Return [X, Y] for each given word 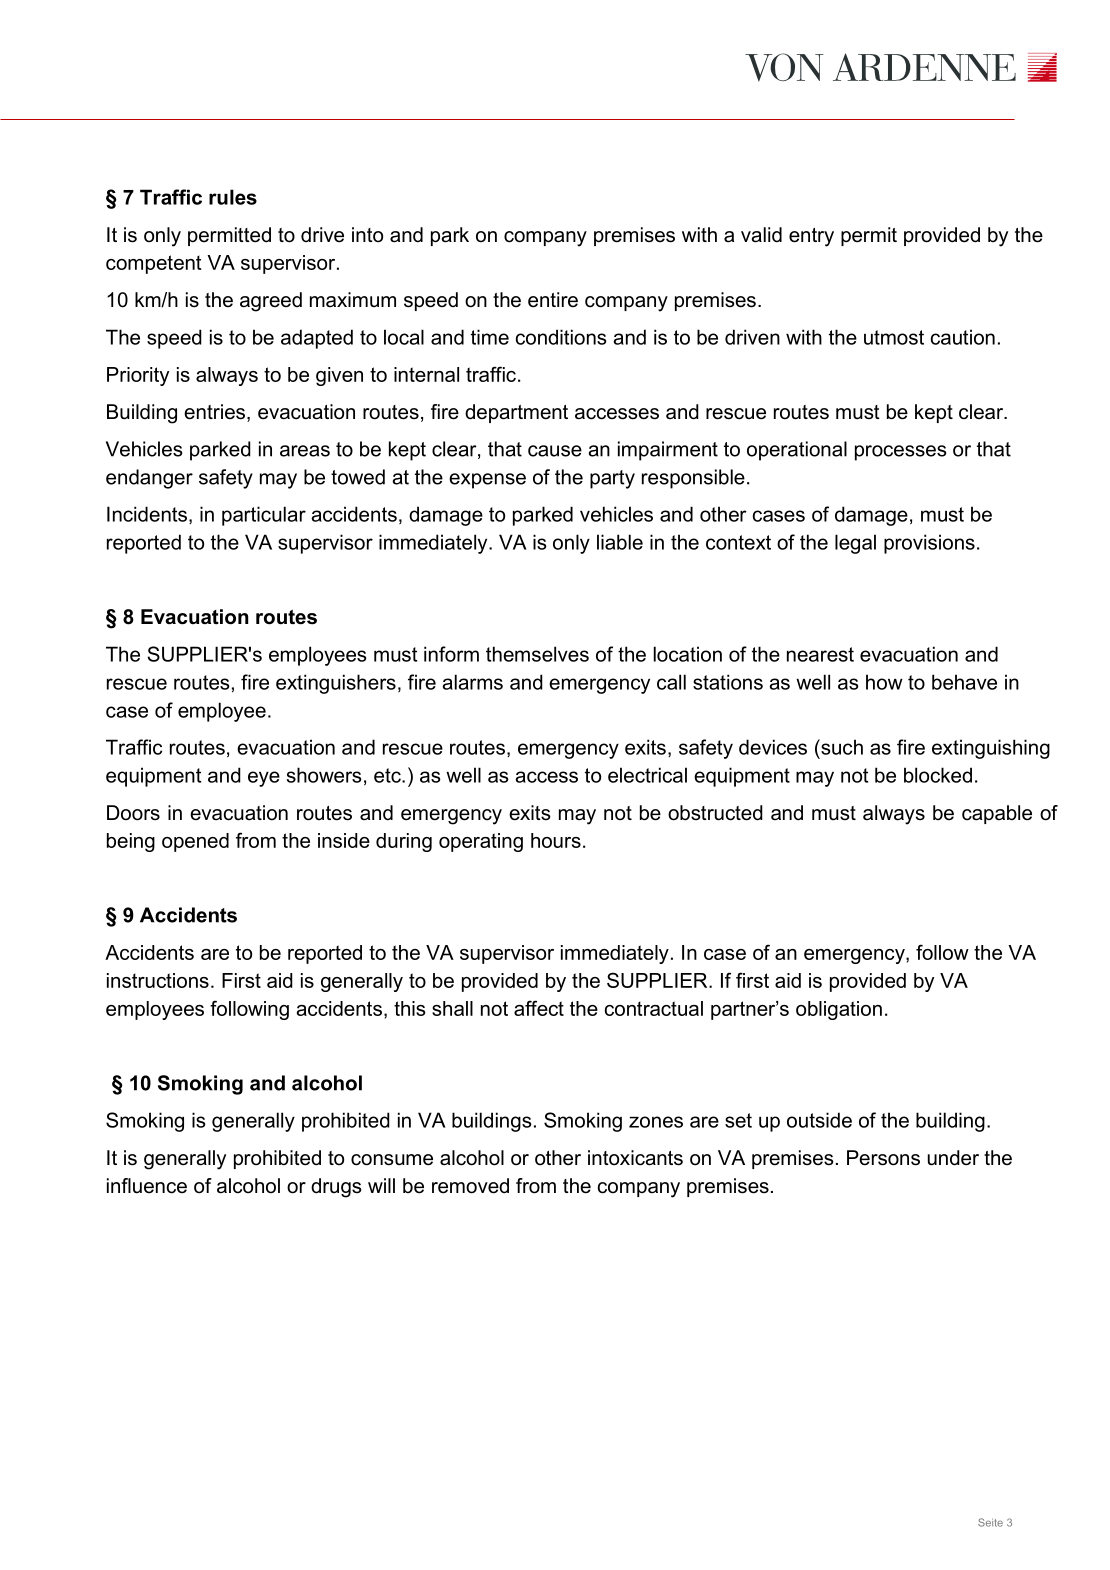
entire [553, 300]
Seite [990, 1522]
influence [147, 1186]
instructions [158, 980]
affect [539, 1008]
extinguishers [336, 684]
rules [233, 197]
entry [811, 237]
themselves [537, 654]
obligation [839, 1010]
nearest [820, 654]
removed [470, 1186]
